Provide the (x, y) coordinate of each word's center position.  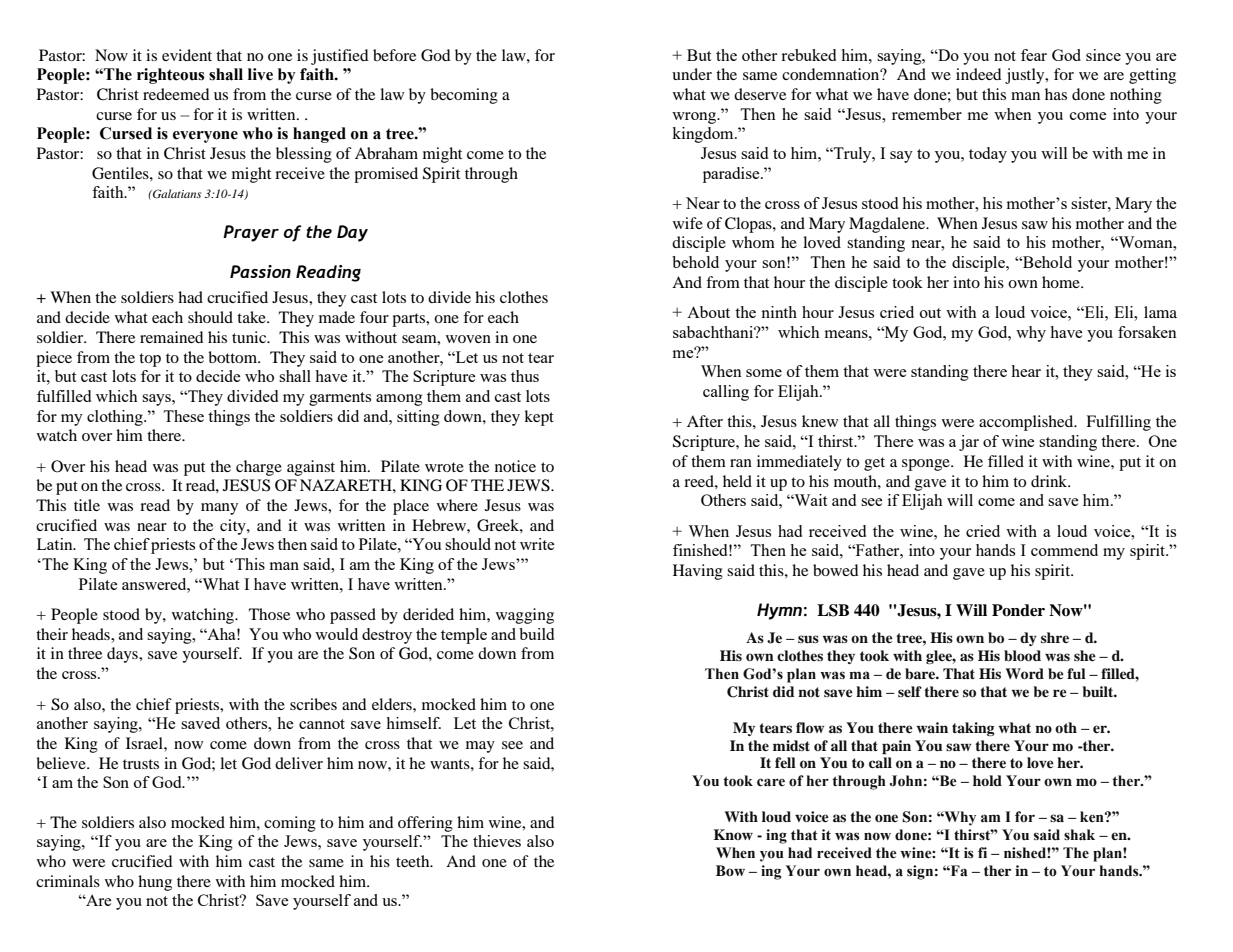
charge (259, 468)
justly (1026, 76)
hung (155, 883)
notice (515, 466)
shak (1079, 835)
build (536, 634)
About (708, 312)
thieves (497, 841)
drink (1050, 481)
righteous (170, 76)
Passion (260, 271)
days (123, 655)
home (1062, 282)
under (692, 74)
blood (1022, 656)
